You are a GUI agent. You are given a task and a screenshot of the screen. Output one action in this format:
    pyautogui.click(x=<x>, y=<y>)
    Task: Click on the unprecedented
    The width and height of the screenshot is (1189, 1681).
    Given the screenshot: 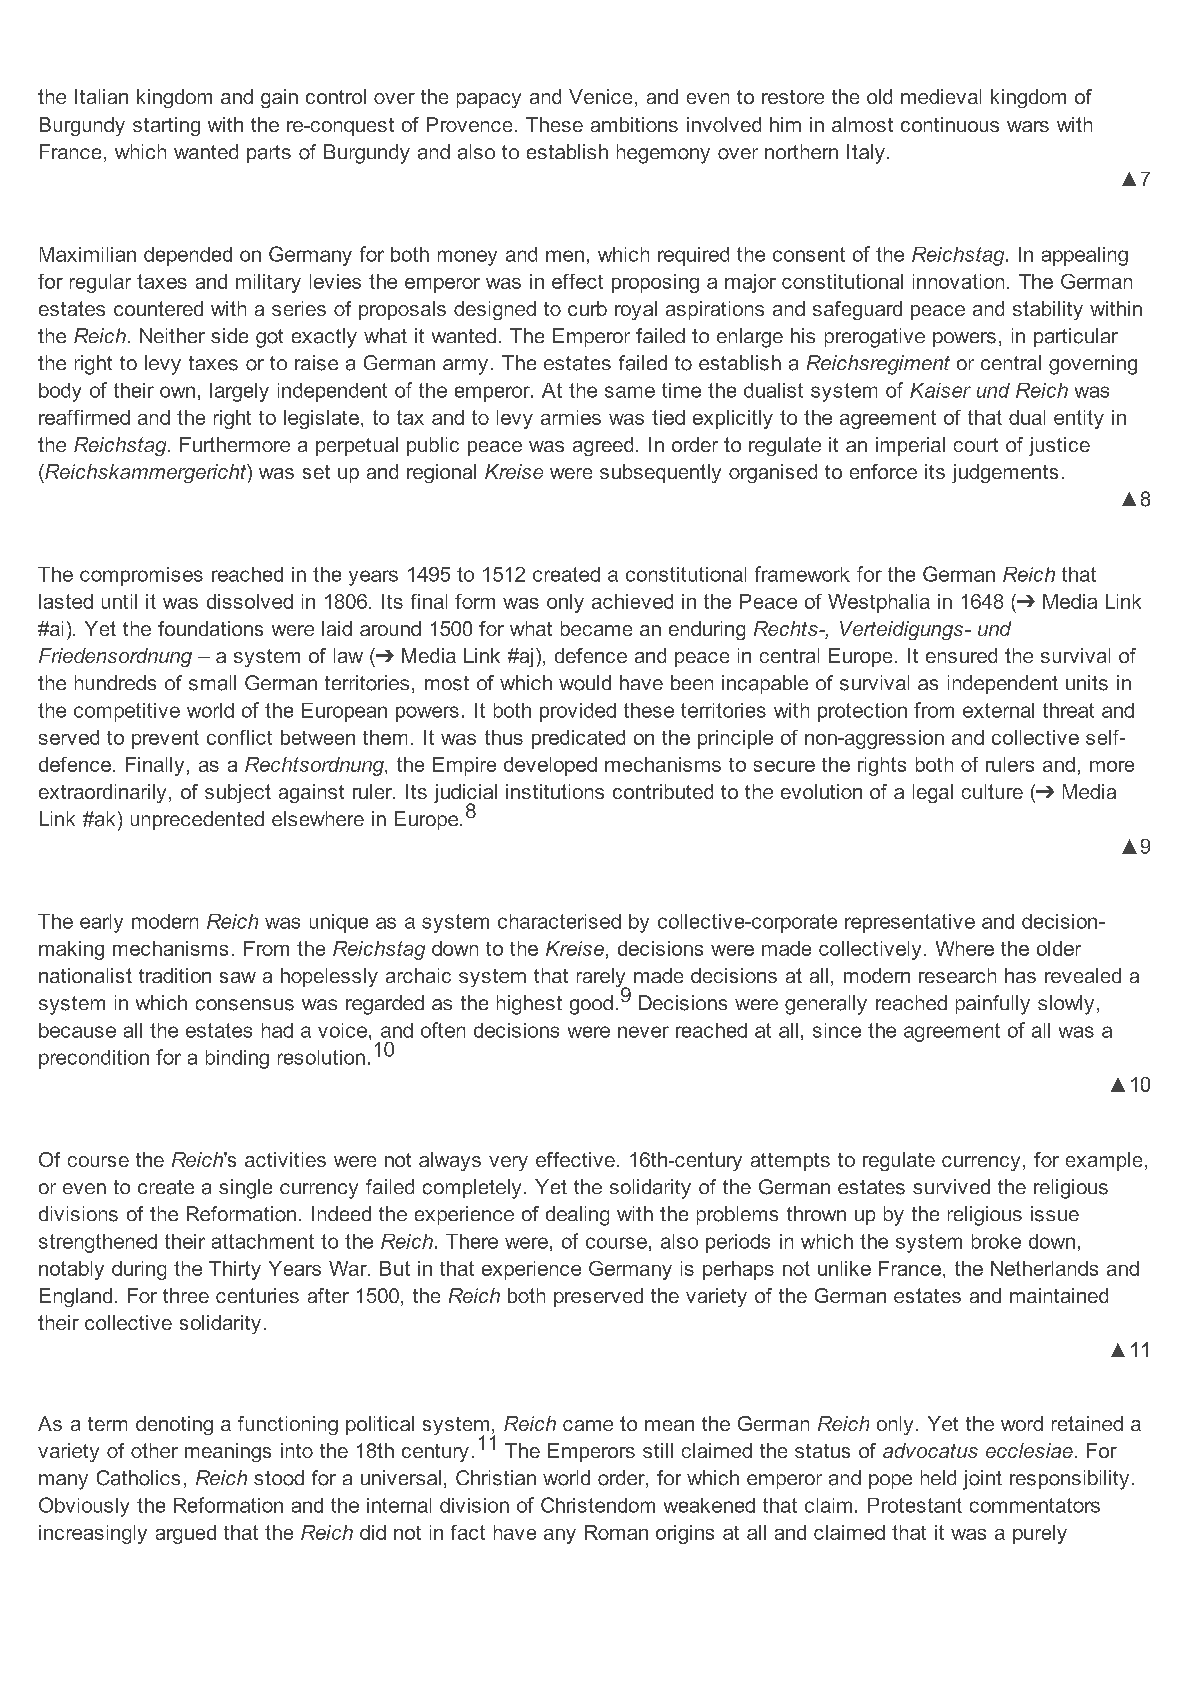 What is the action you would take?
    pyautogui.click(x=197, y=820)
